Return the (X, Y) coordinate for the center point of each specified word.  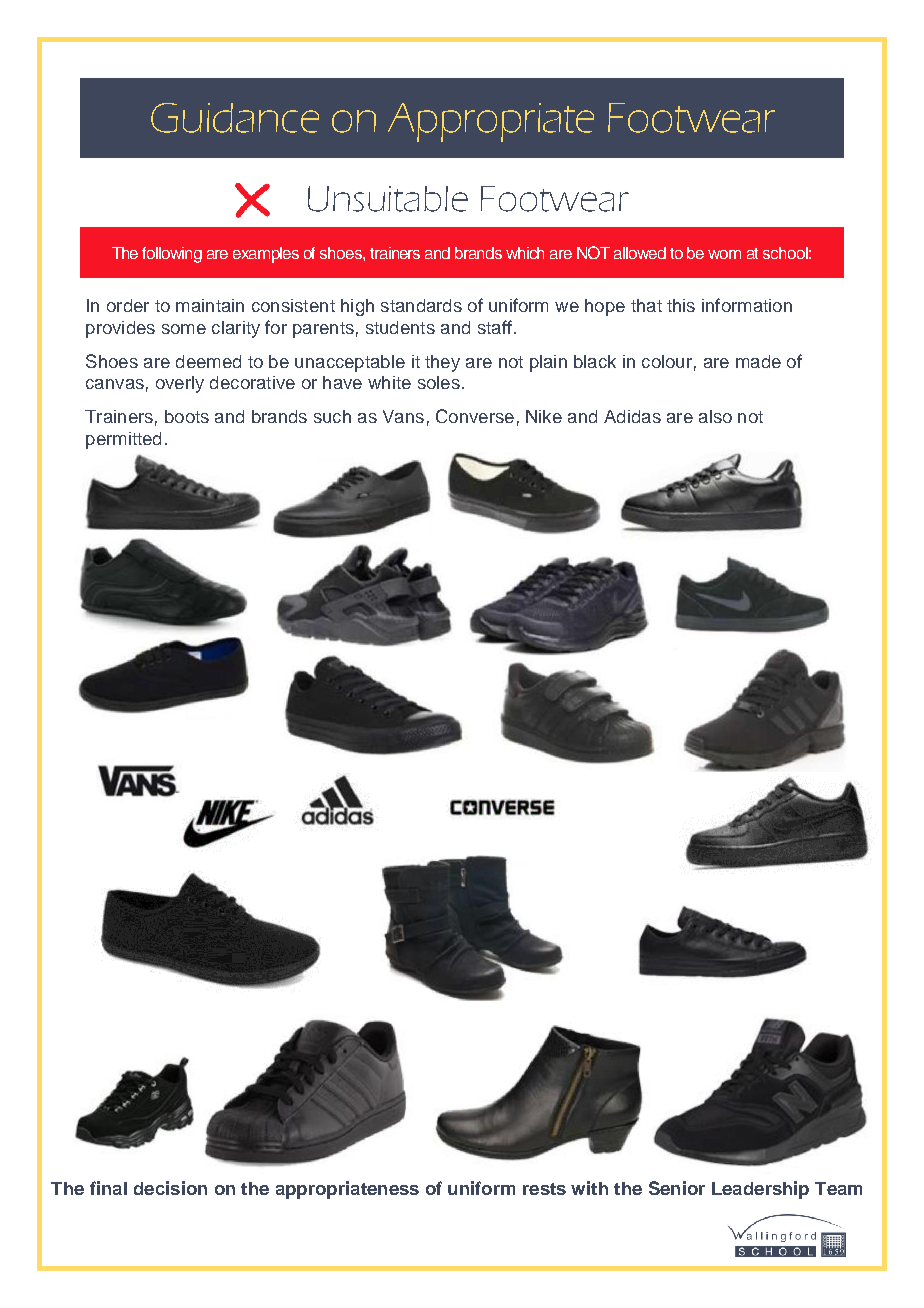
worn (724, 254)
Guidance (235, 118)
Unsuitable (388, 199)
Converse (475, 416)
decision (170, 1188)
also (715, 416)
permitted (123, 440)
